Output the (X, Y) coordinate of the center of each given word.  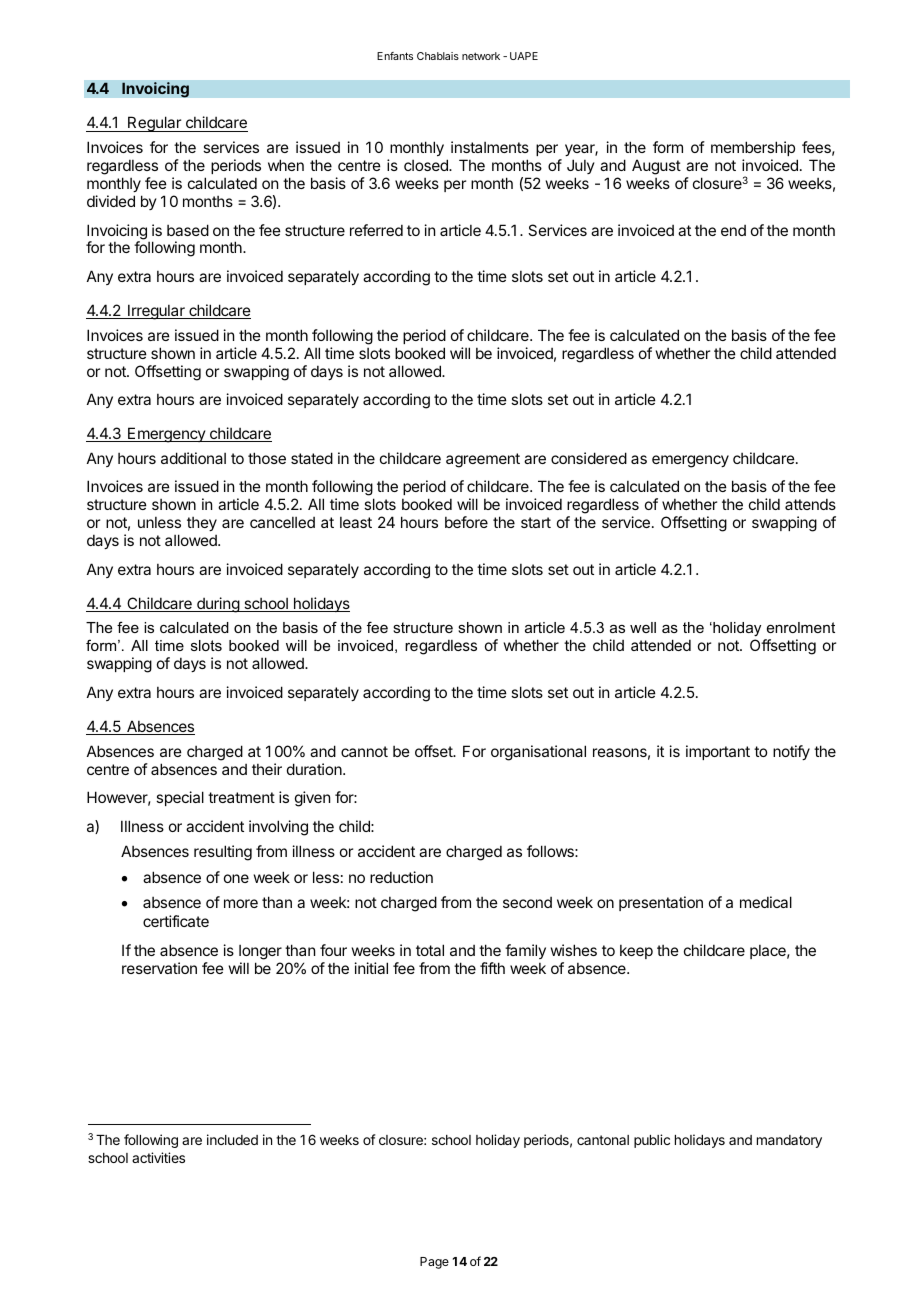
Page (434, 1263)
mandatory (789, 1141)
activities (158, 1157)
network (481, 56)
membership (753, 150)
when (286, 165)
